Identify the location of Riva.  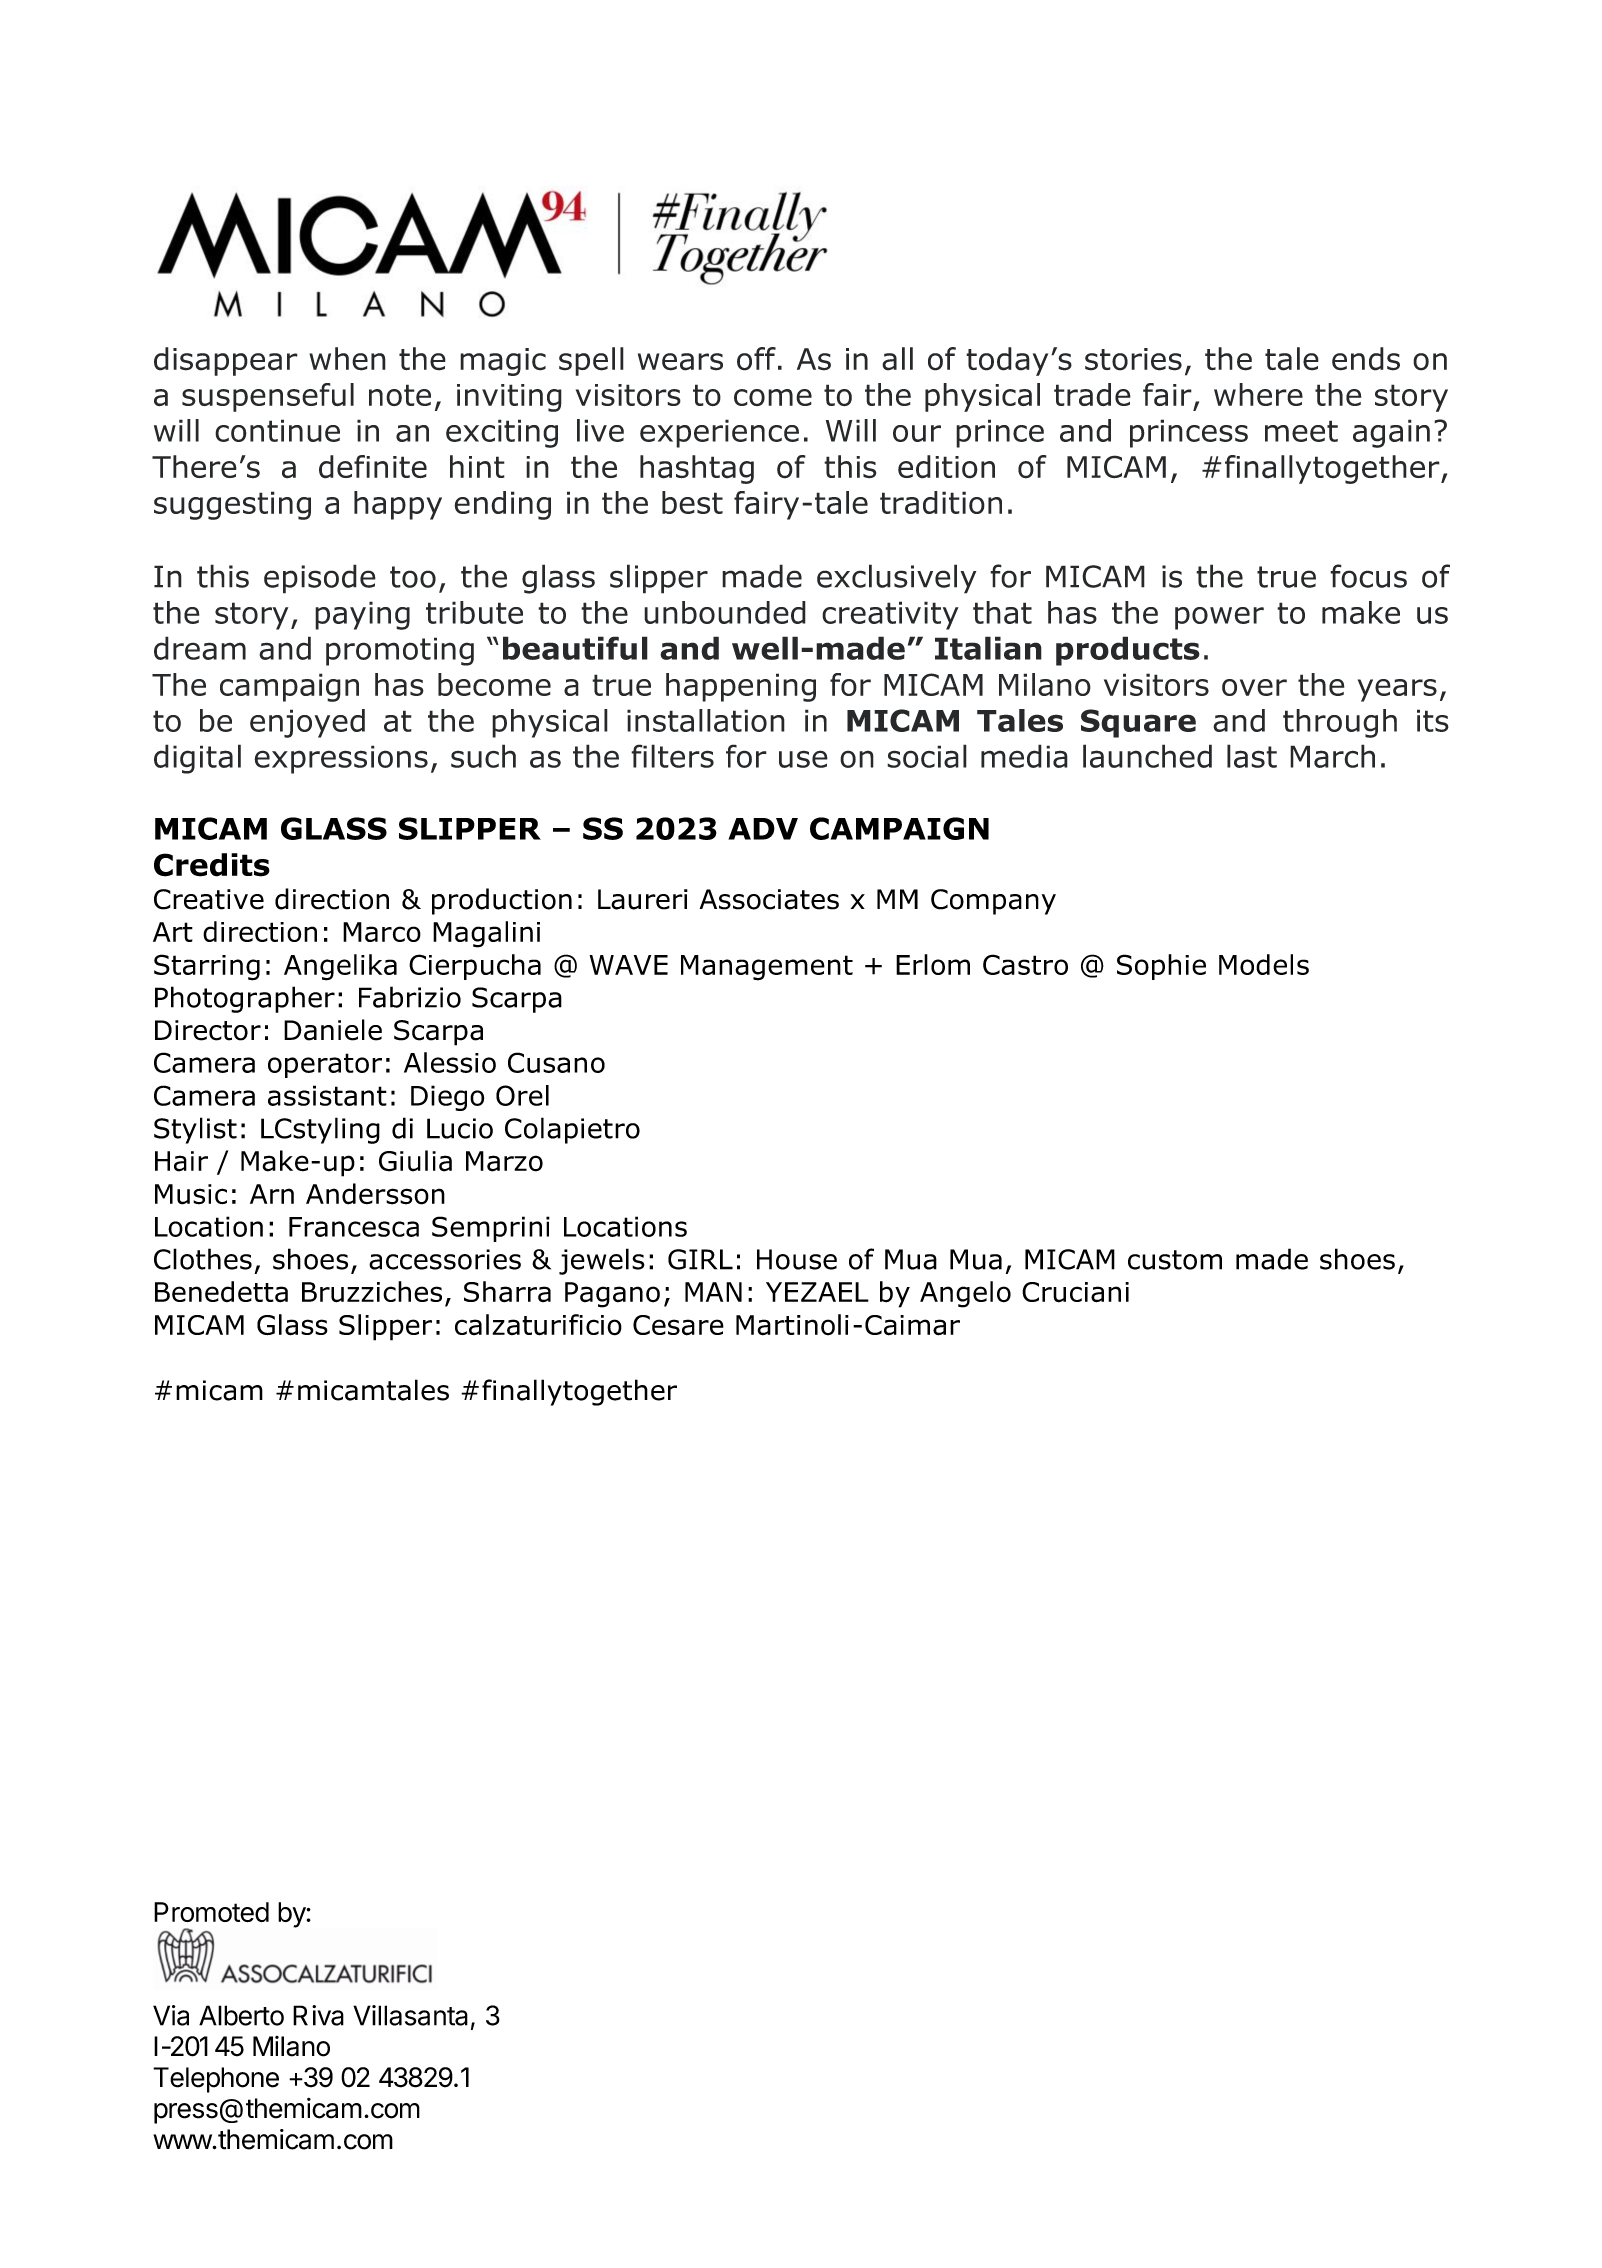
(318, 2015).
